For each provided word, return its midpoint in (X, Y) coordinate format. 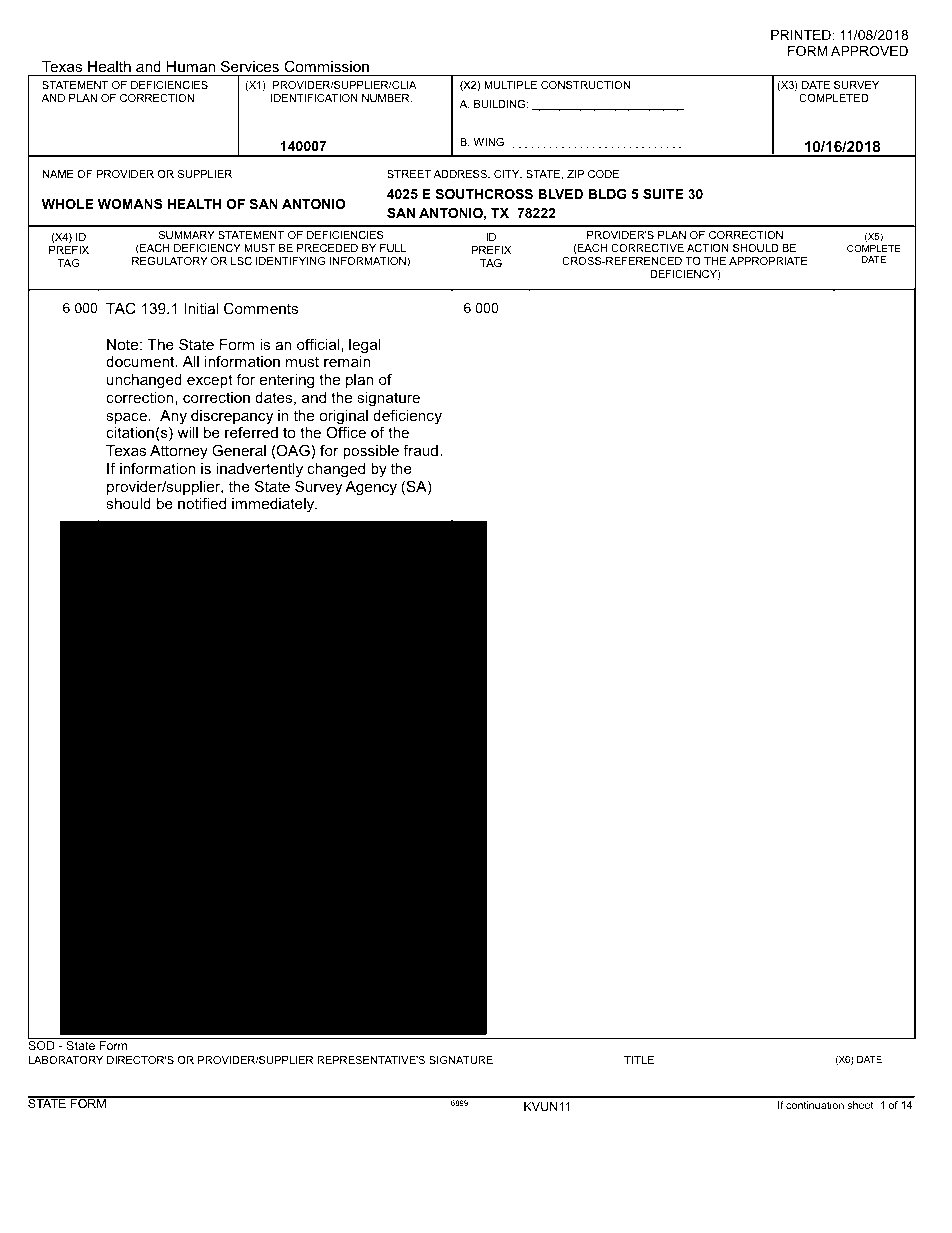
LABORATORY (66, 1060)
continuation (815, 1105)
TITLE (639, 1060)
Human (191, 66)
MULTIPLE (510, 85)
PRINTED (802, 35)
